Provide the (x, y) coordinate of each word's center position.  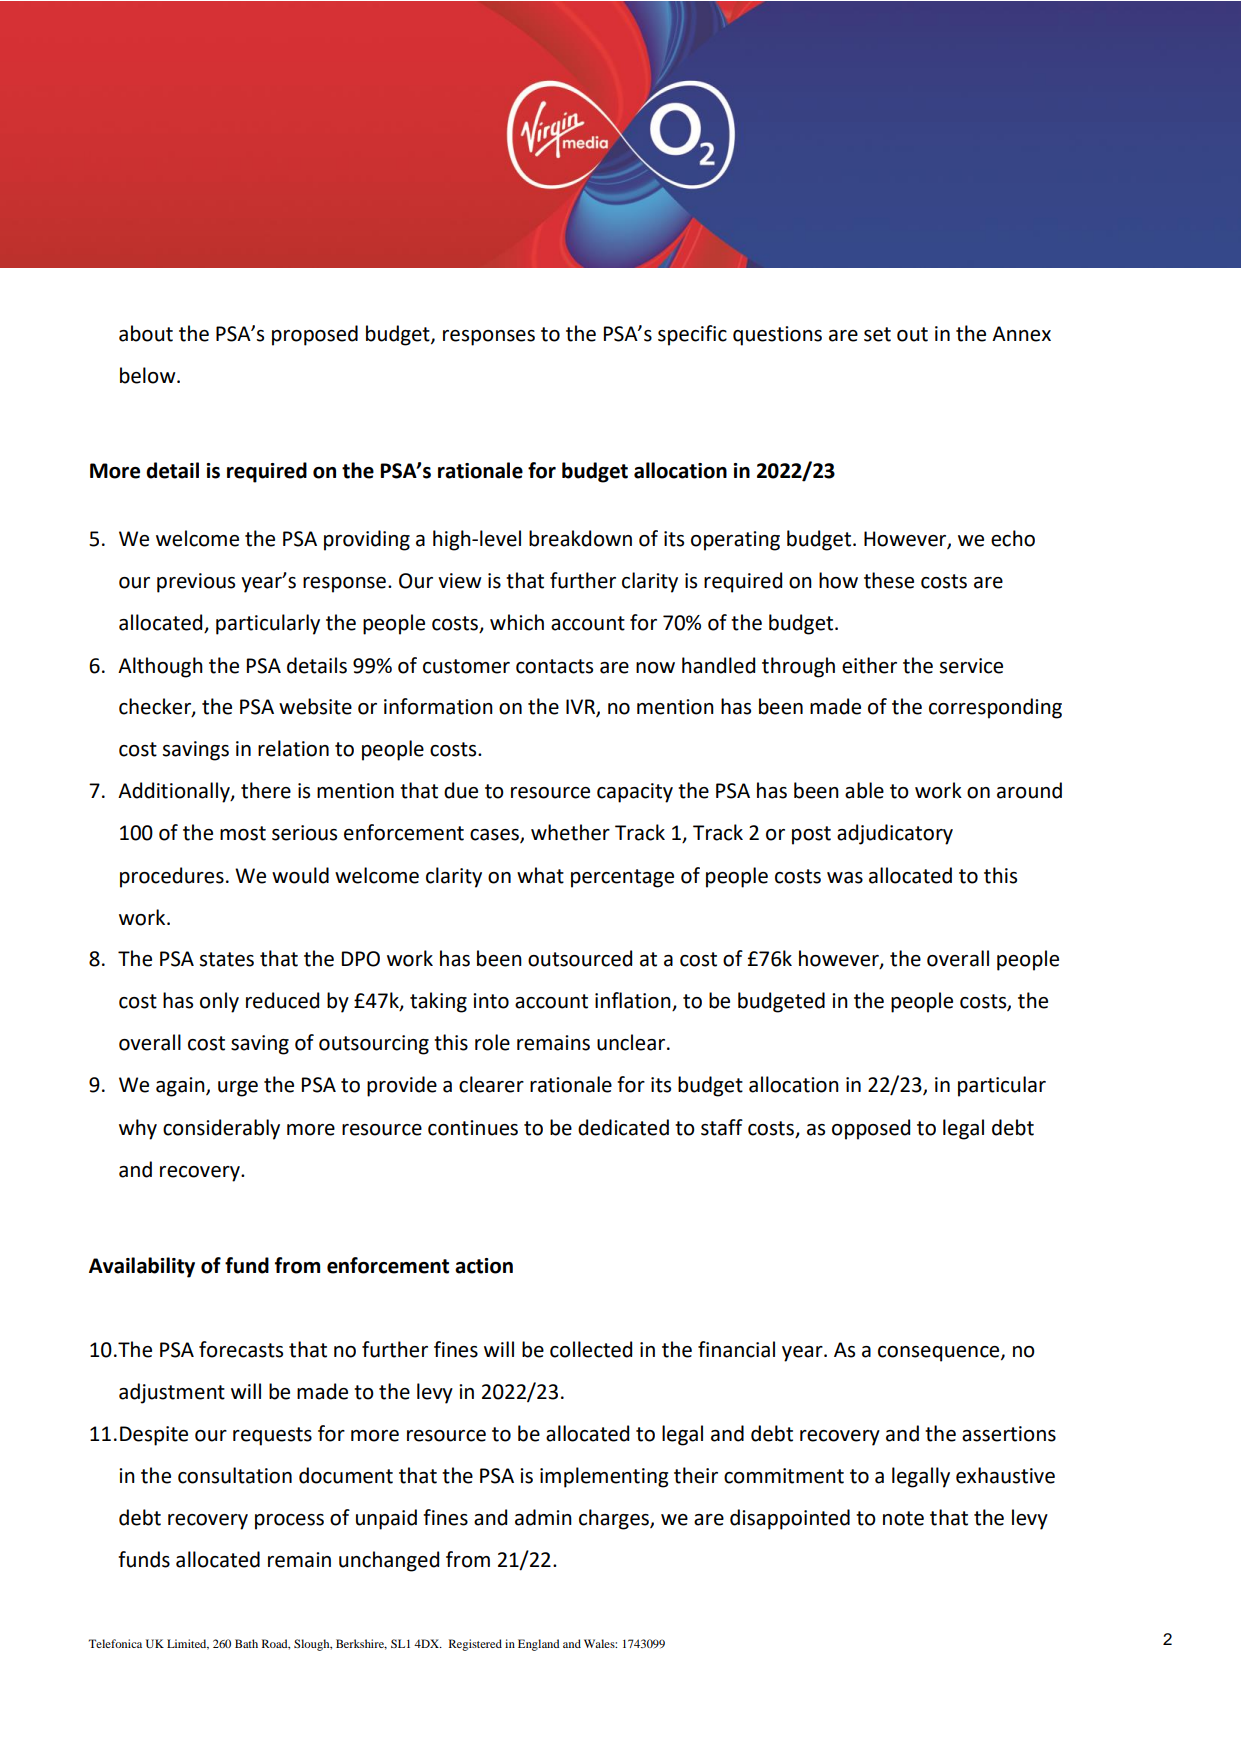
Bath (246, 1643)
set (877, 334)
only (219, 1002)
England (539, 1645)
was (845, 878)
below (149, 375)
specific (692, 335)
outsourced (580, 958)
